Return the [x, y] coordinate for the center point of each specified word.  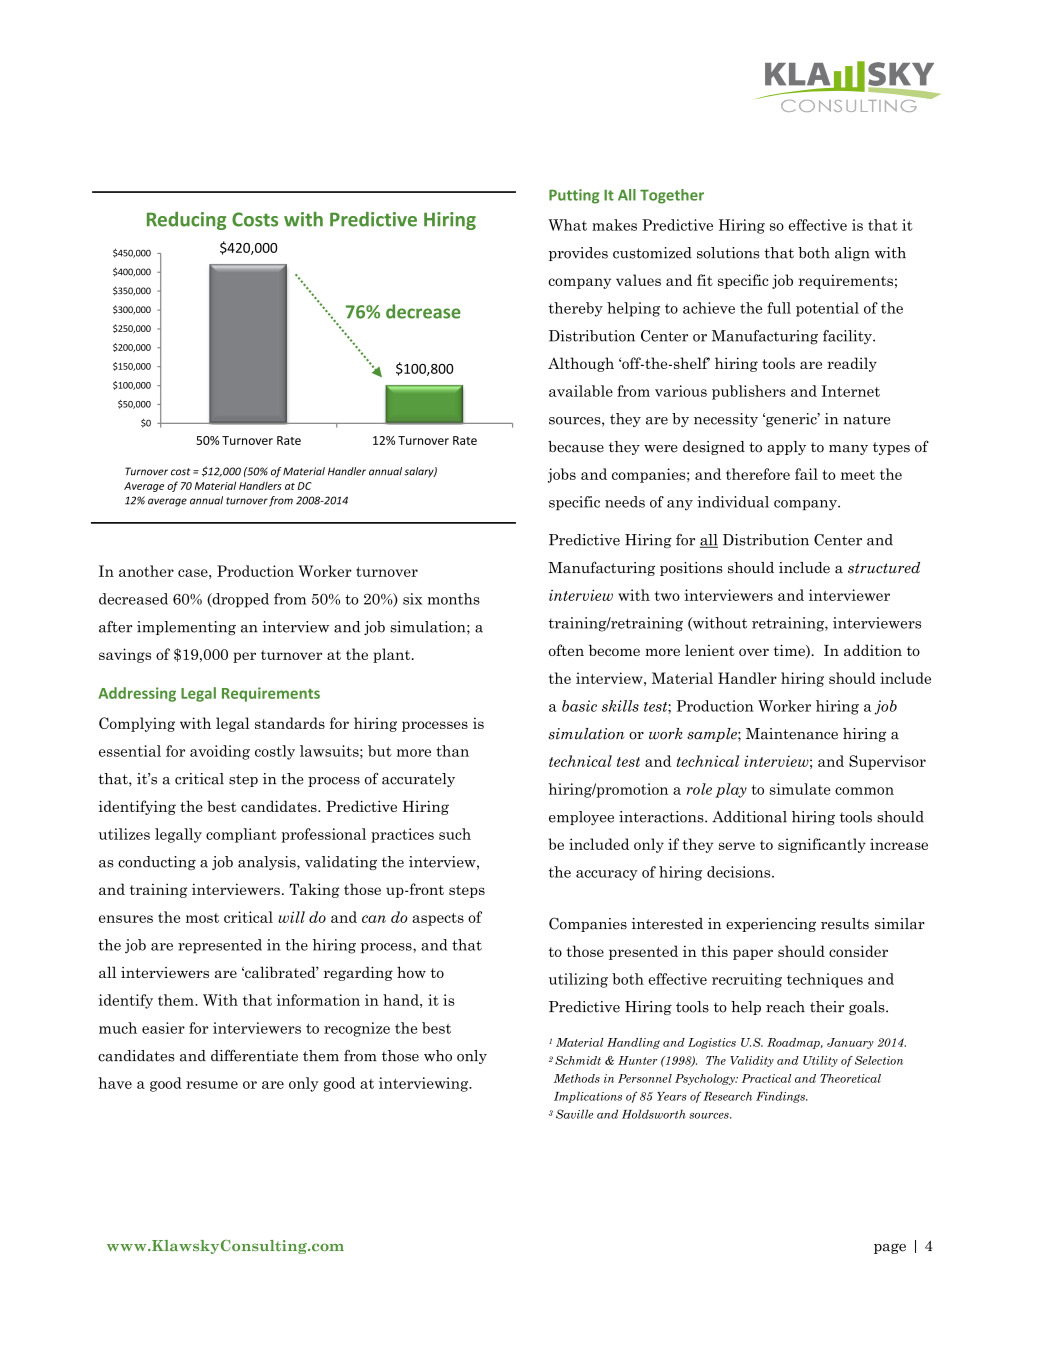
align [852, 254]
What [567, 225]
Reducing [186, 220]
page [890, 1248]
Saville [574, 1114]
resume [212, 1085]
